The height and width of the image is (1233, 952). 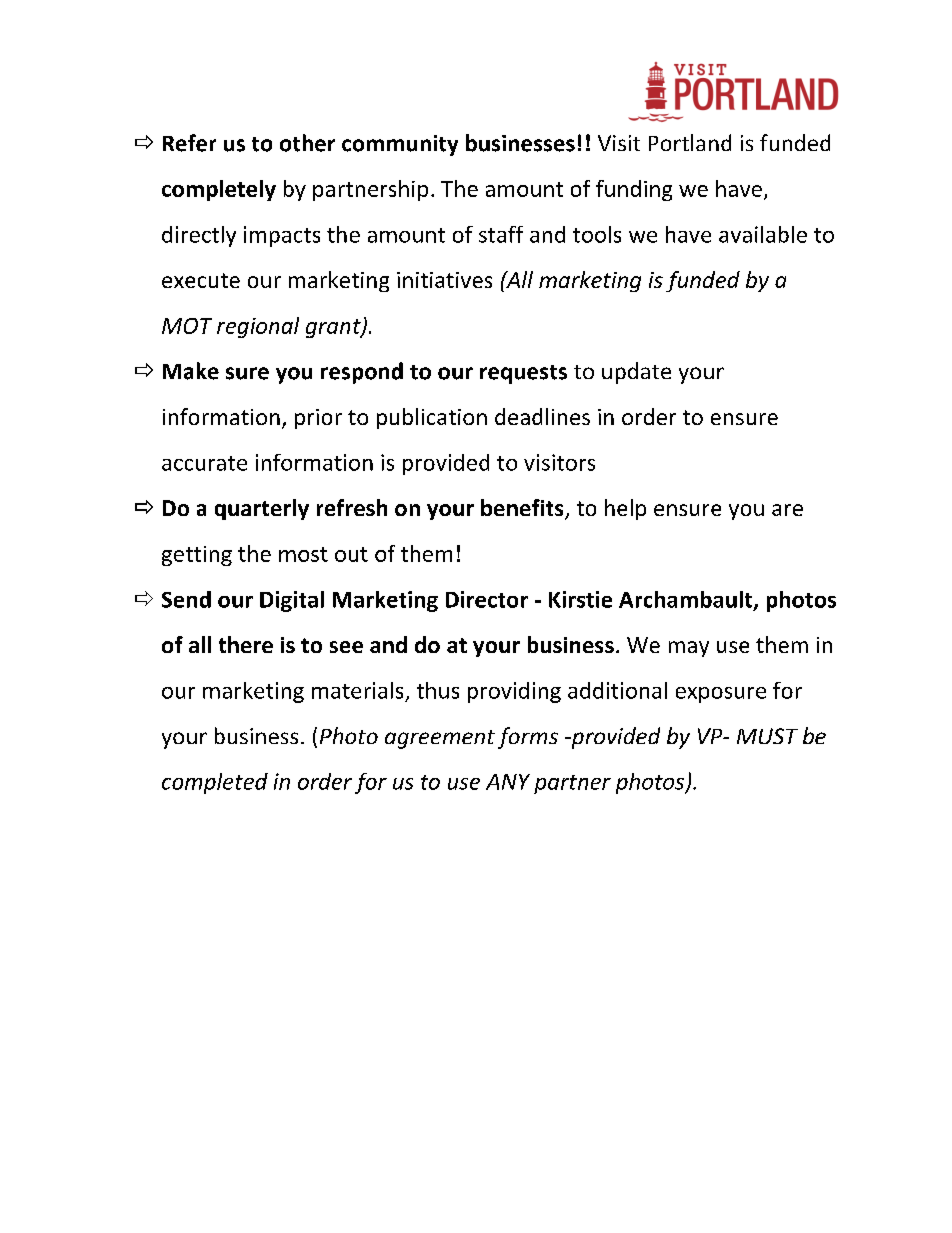 I want to click on benefits, so click(x=523, y=509).
